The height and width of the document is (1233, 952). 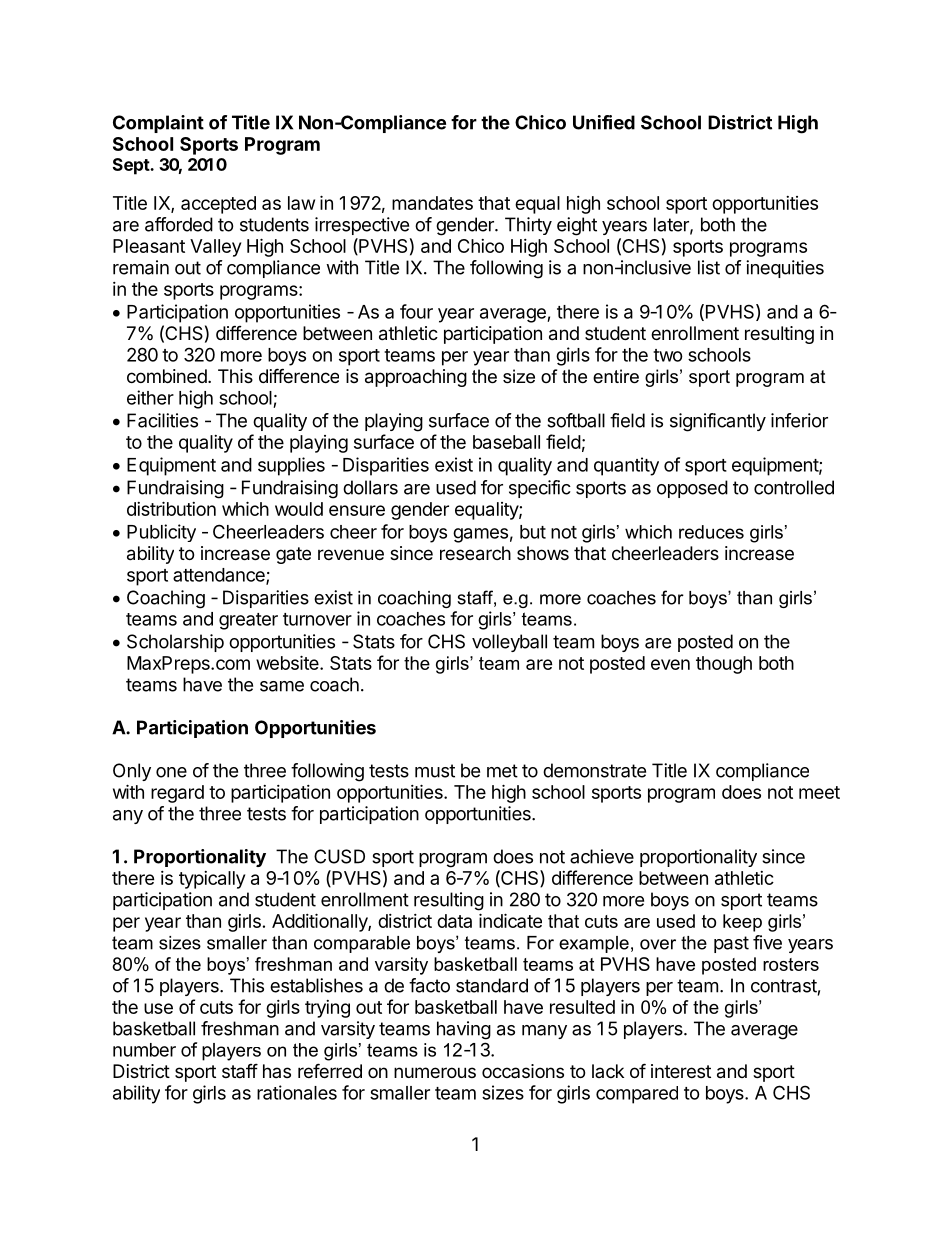 I want to click on significantly, so click(x=718, y=422).
